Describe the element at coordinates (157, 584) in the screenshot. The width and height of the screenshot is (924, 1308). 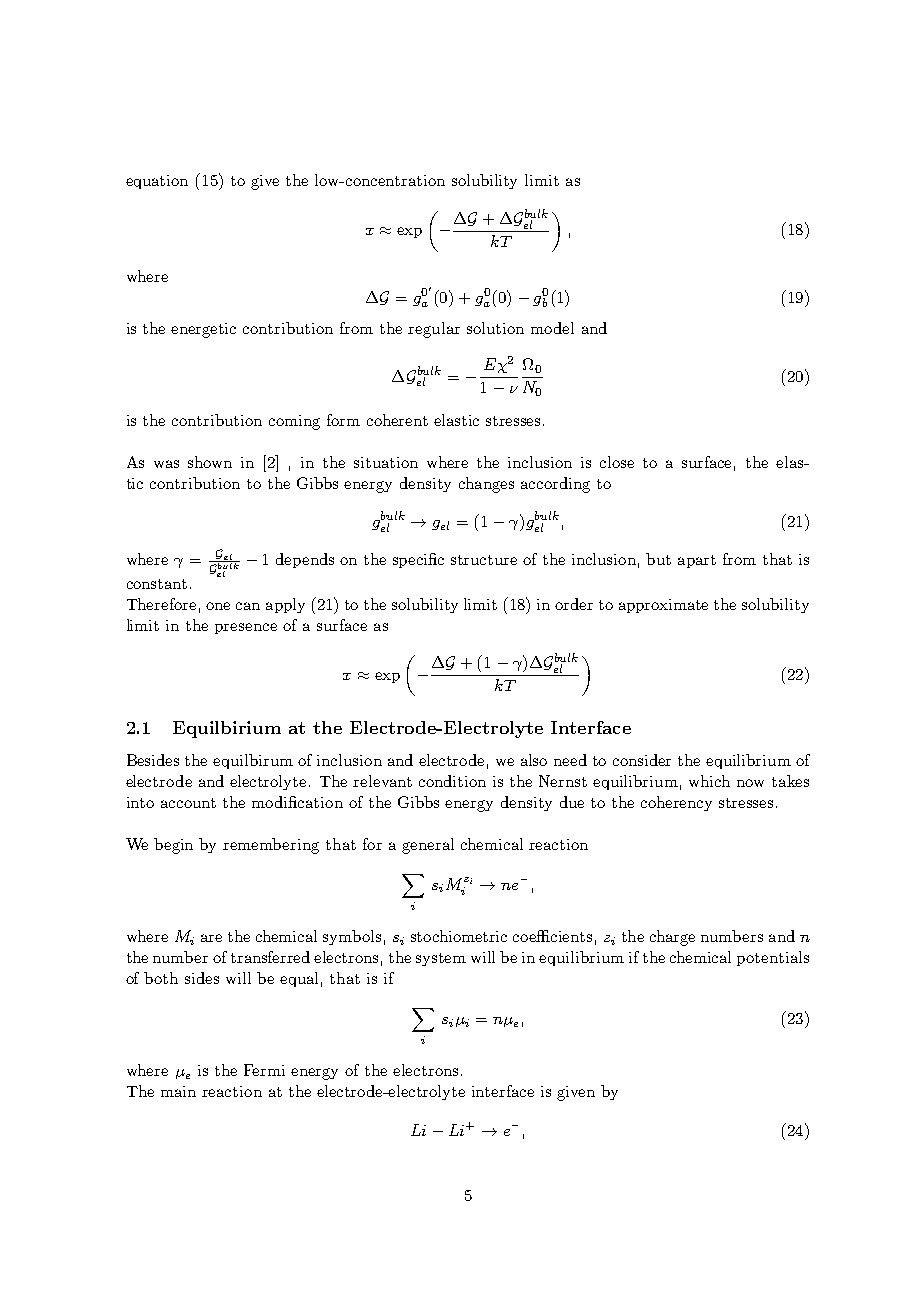
I see `constant` at that location.
